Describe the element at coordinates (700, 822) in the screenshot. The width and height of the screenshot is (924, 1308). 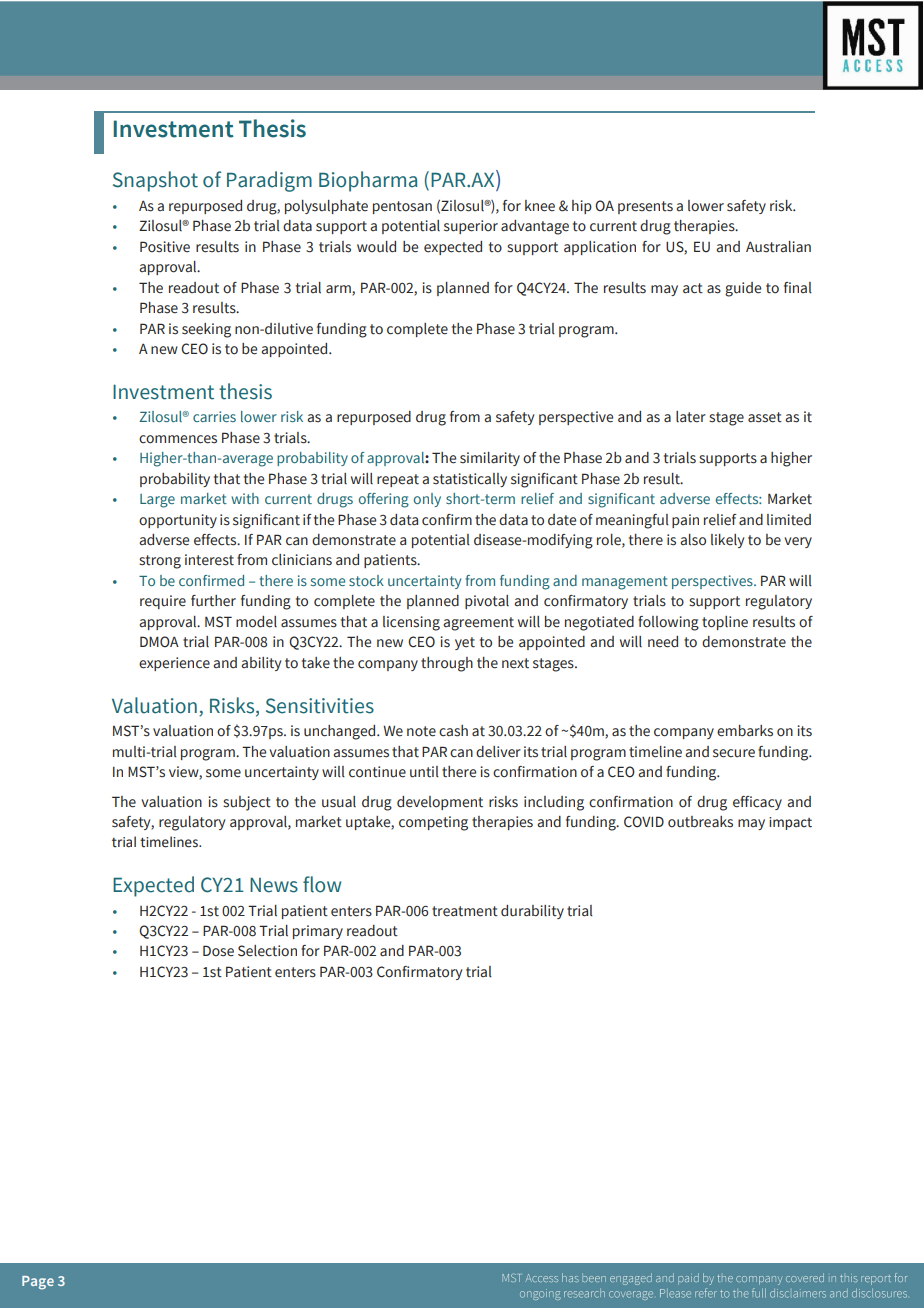
I see `outbreaks` at that location.
